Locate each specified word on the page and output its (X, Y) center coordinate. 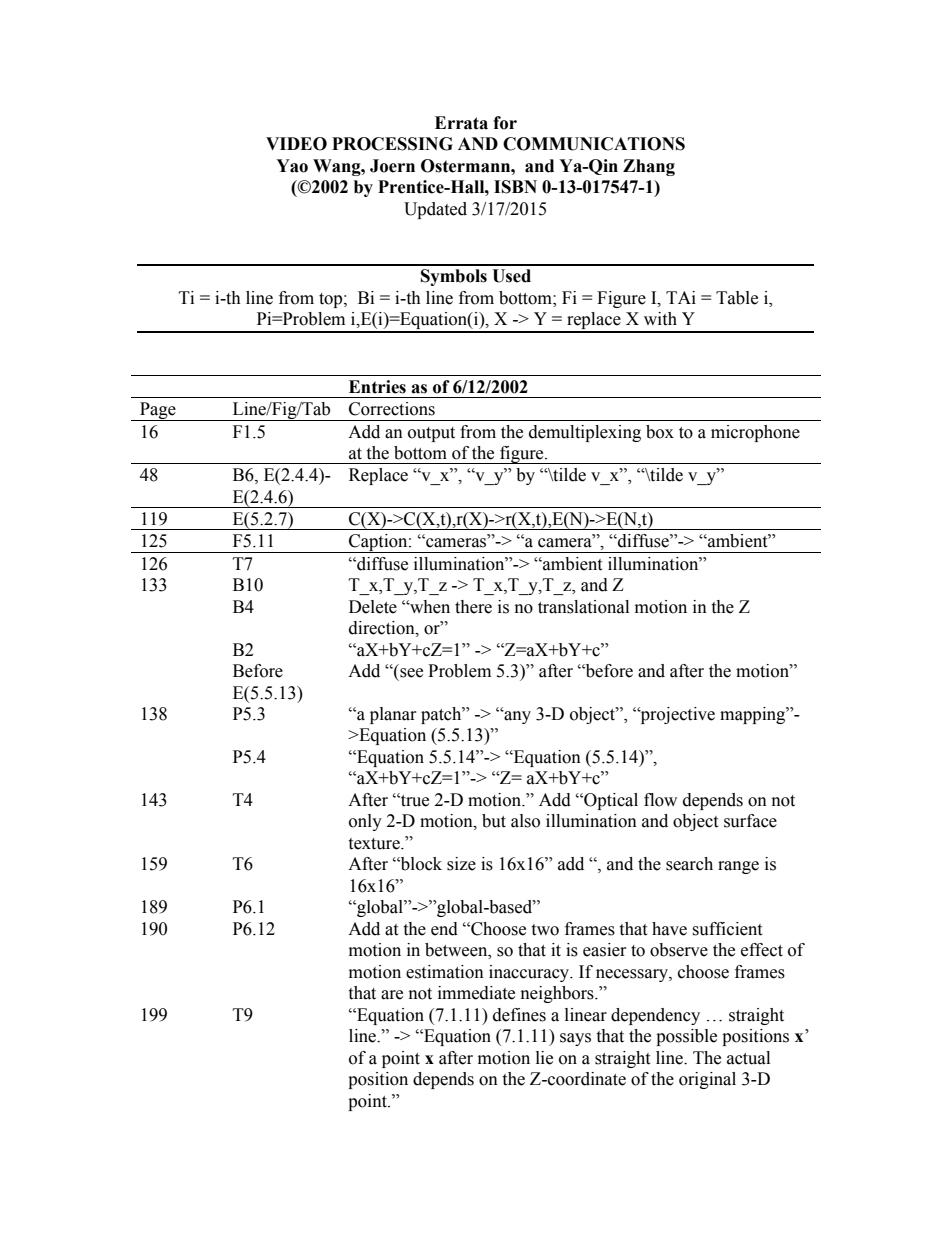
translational (583, 607)
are (392, 995)
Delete (373, 607)
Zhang (649, 167)
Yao (292, 166)
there (473, 607)
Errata (461, 123)
